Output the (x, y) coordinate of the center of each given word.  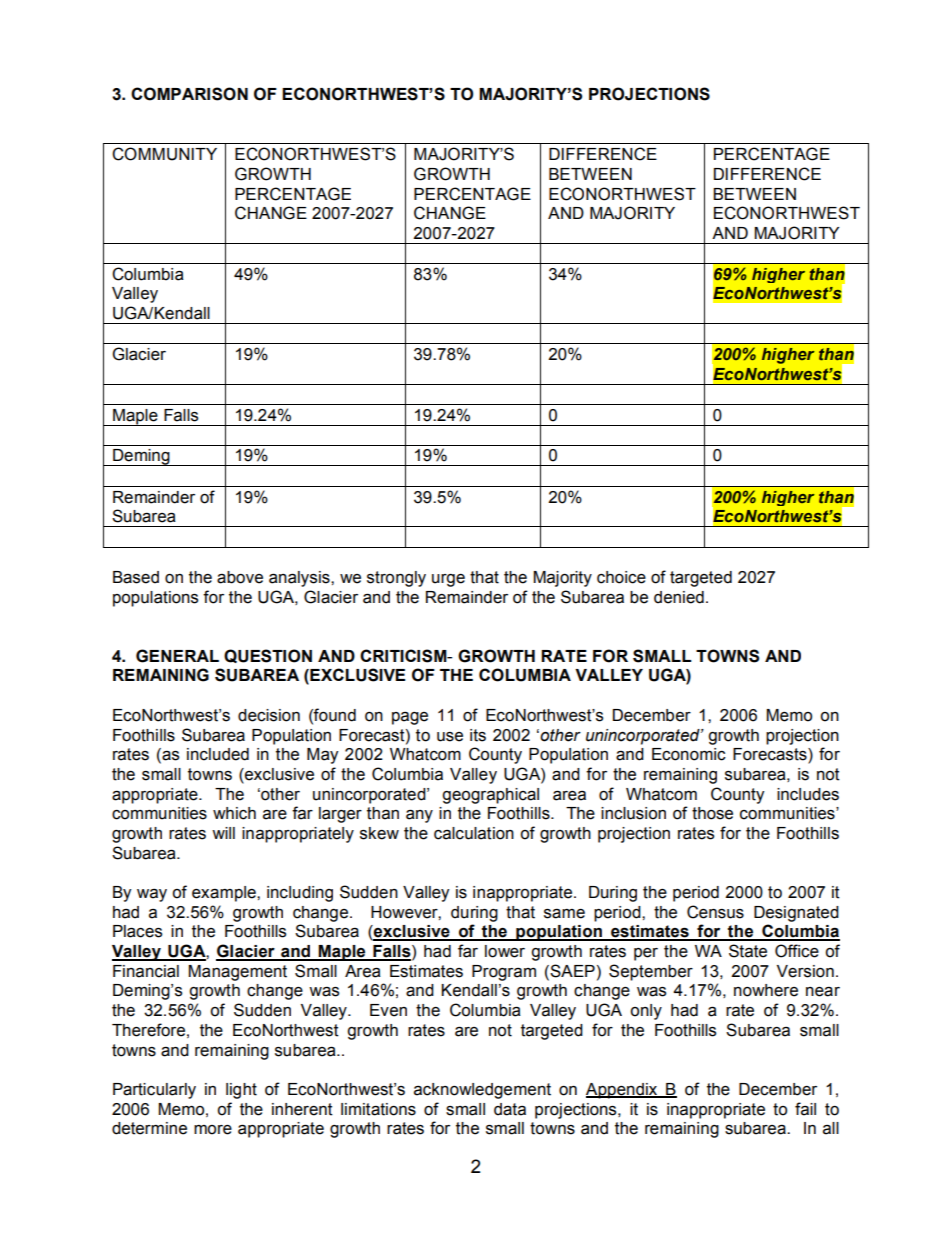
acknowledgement (482, 1091)
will (223, 833)
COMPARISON (189, 94)
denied (679, 597)
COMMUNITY (164, 154)
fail (805, 1109)
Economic (689, 754)
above (240, 577)
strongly (396, 579)
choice (621, 577)
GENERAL (177, 656)
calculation (474, 833)
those (712, 813)
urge (448, 580)
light (241, 1091)
